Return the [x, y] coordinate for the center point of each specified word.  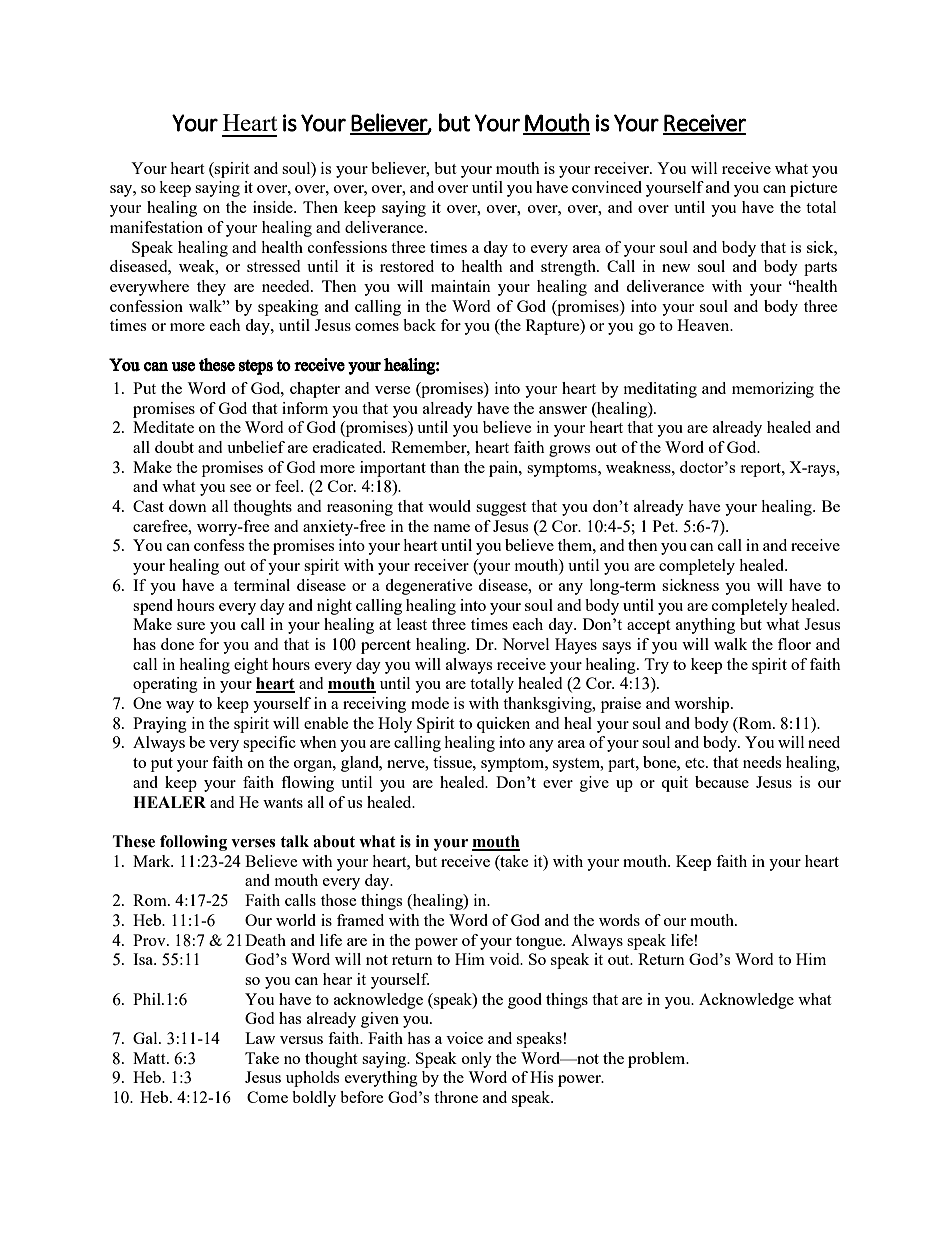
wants [283, 803]
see [241, 488]
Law [260, 1038]
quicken [503, 725]
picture [814, 189]
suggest [501, 509]
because [722, 782]
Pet [665, 526]
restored [407, 266]
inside [274, 207]
